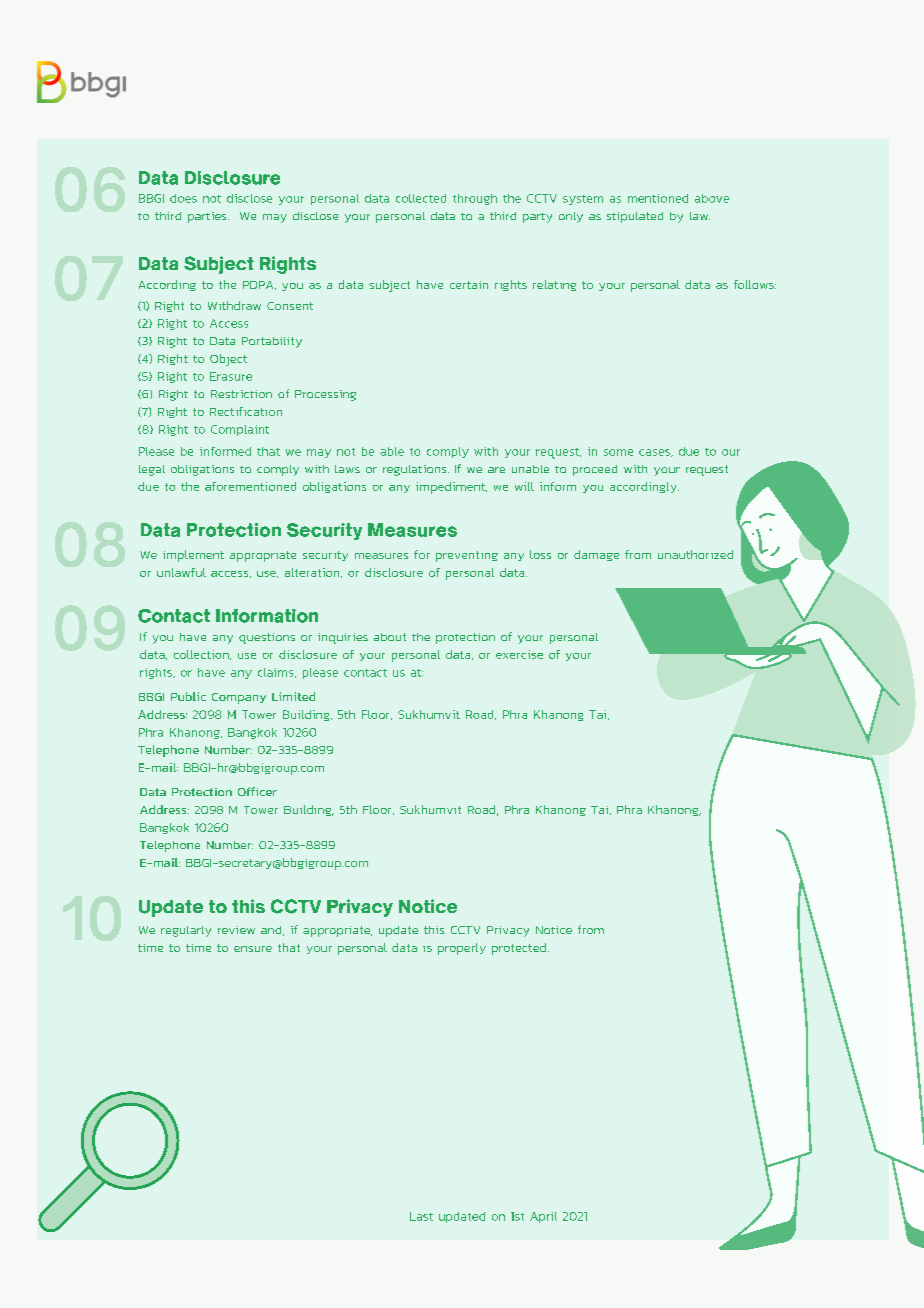 Image resolution: width=924 pixels, height=1308 pixels. Describe the element at coordinates (519, 949) in the screenshot. I see `protected` at that location.
